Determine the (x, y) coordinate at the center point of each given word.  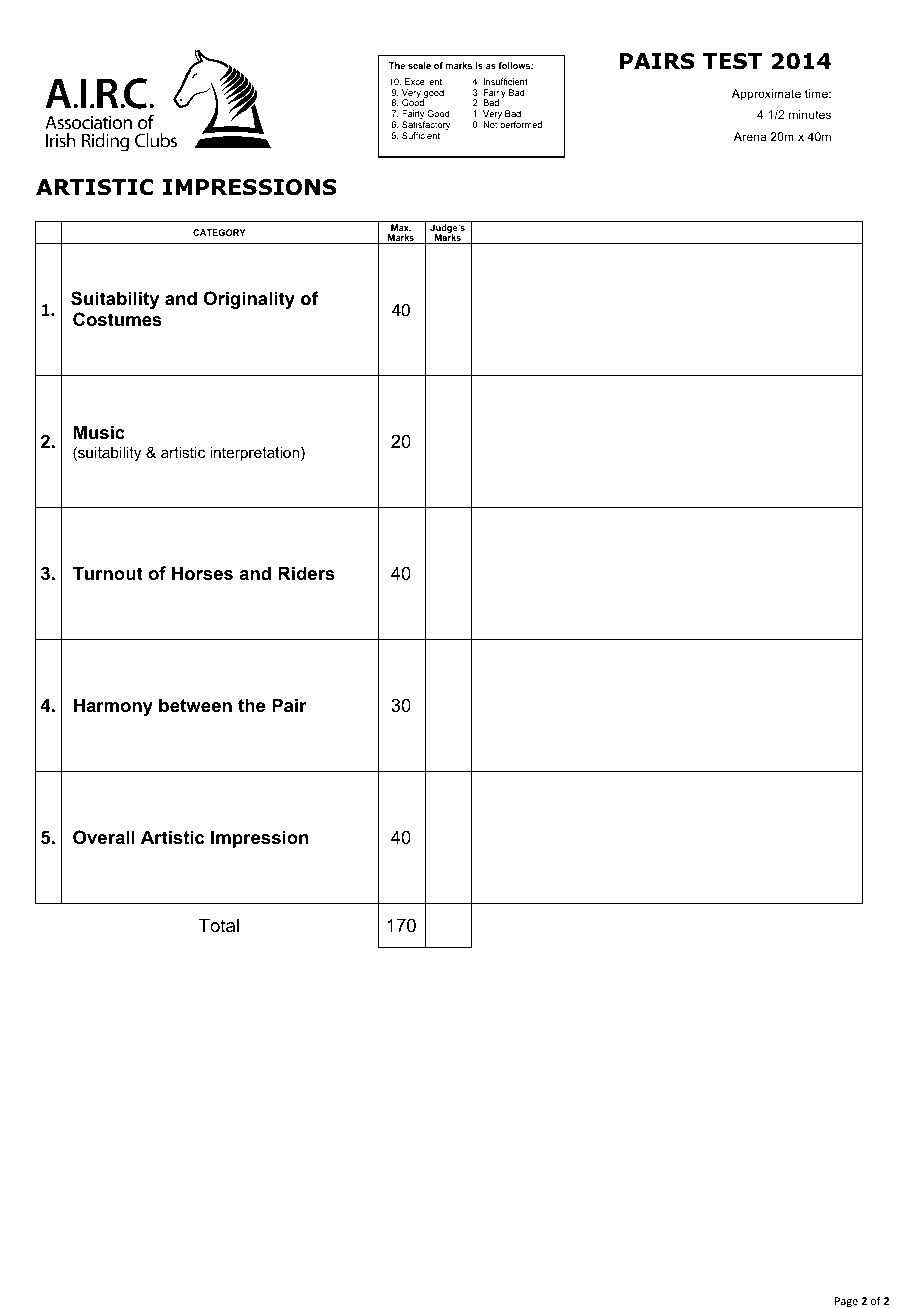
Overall (104, 837)
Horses (202, 573)
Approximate (766, 95)
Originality (249, 300)
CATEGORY (219, 232)
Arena (750, 136)
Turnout (108, 573)
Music (99, 432)
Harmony (113, 707)
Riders (306, 573)
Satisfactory (426, 127)
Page (846, 1302)
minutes (810, 114)
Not (490, 124)
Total (219, 925)
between (195, 705)
